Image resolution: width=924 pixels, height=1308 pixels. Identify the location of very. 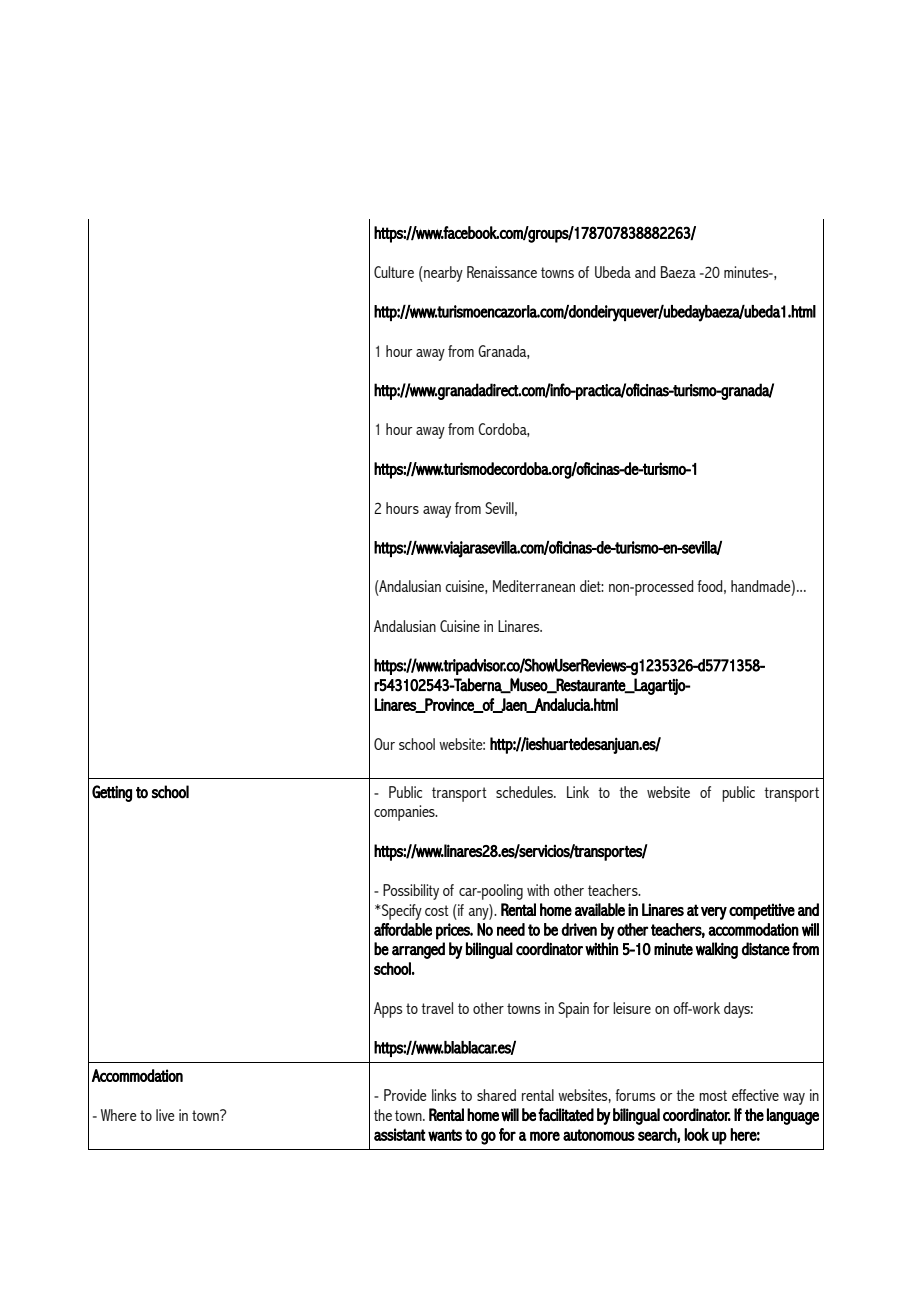
(714, 913).
